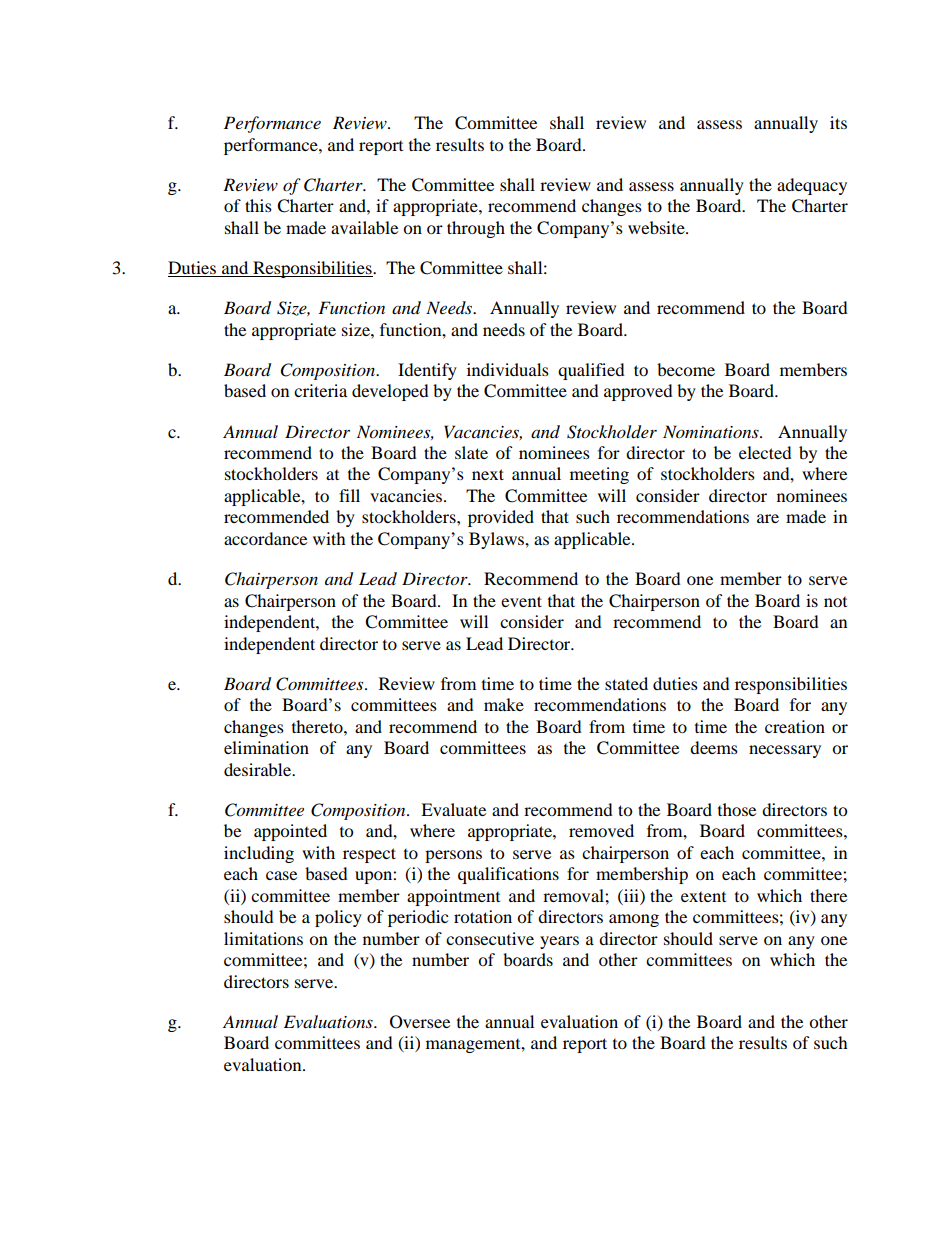 This document has width=952, height=1233. Describe the element at coordinates (320, 390) in the document. I see `criteria` at that location.
